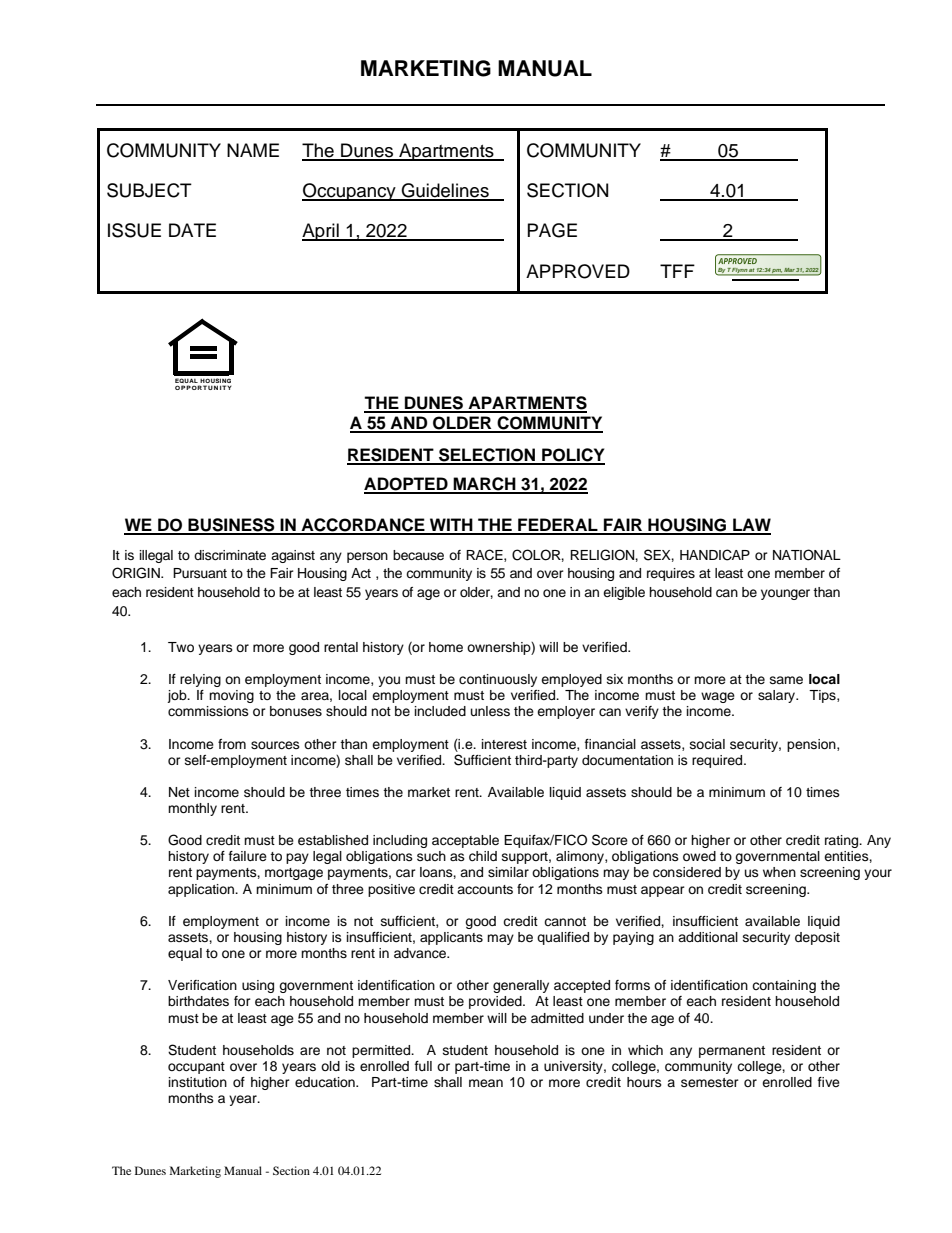 This screenshot has width=952, height=1233. What do you see at coordinates (572, 456) in the screenshot?
I see `POLICY` at bounding box center [572, 456].
